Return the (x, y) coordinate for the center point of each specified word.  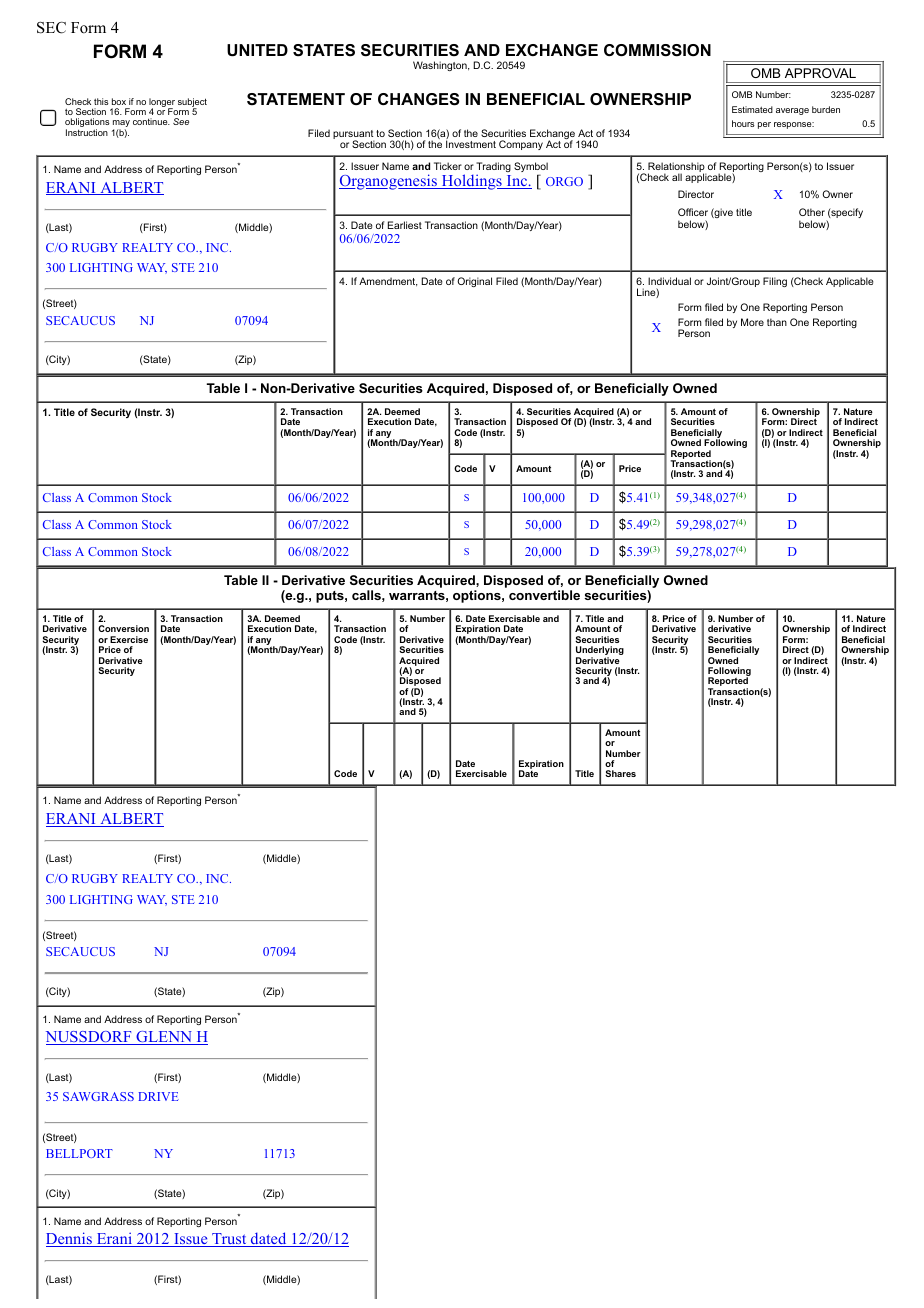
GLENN (164, 1038)
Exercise (129, 639)
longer (162, 103)
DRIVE (158, 1096)
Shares (620, 773)
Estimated (752, 109)
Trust (229, 1240)
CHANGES (419, 99)
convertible (544, 595)
